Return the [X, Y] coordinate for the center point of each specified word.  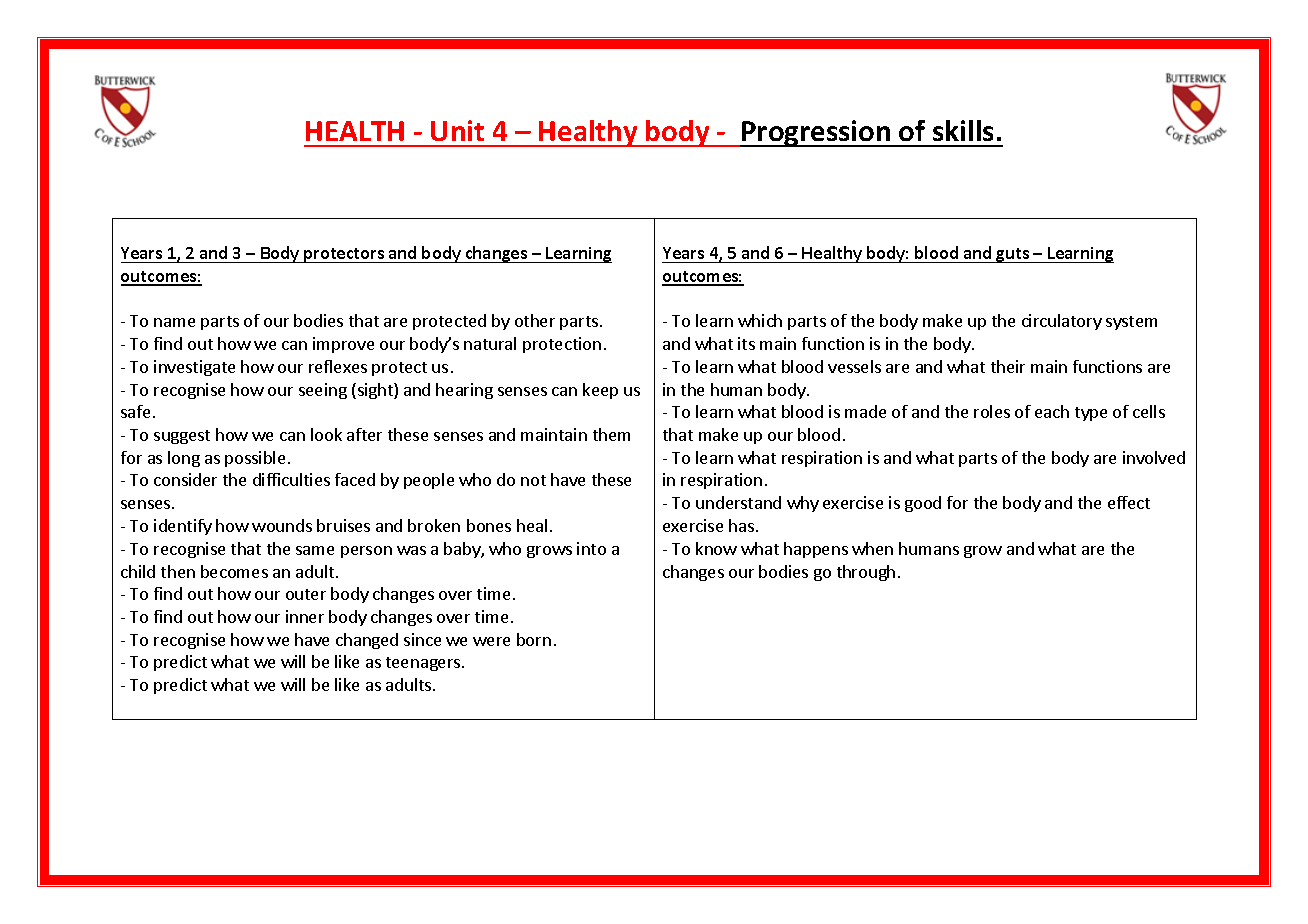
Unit [457, 130]
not [533, 480]
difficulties [291, 479]
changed [367, 641]
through [866, 573]
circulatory [1062, 322]
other [535, 320]
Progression [816, 133]
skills [963, 130]
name [174, 322]
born [534, 639]
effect [1129, 502]
